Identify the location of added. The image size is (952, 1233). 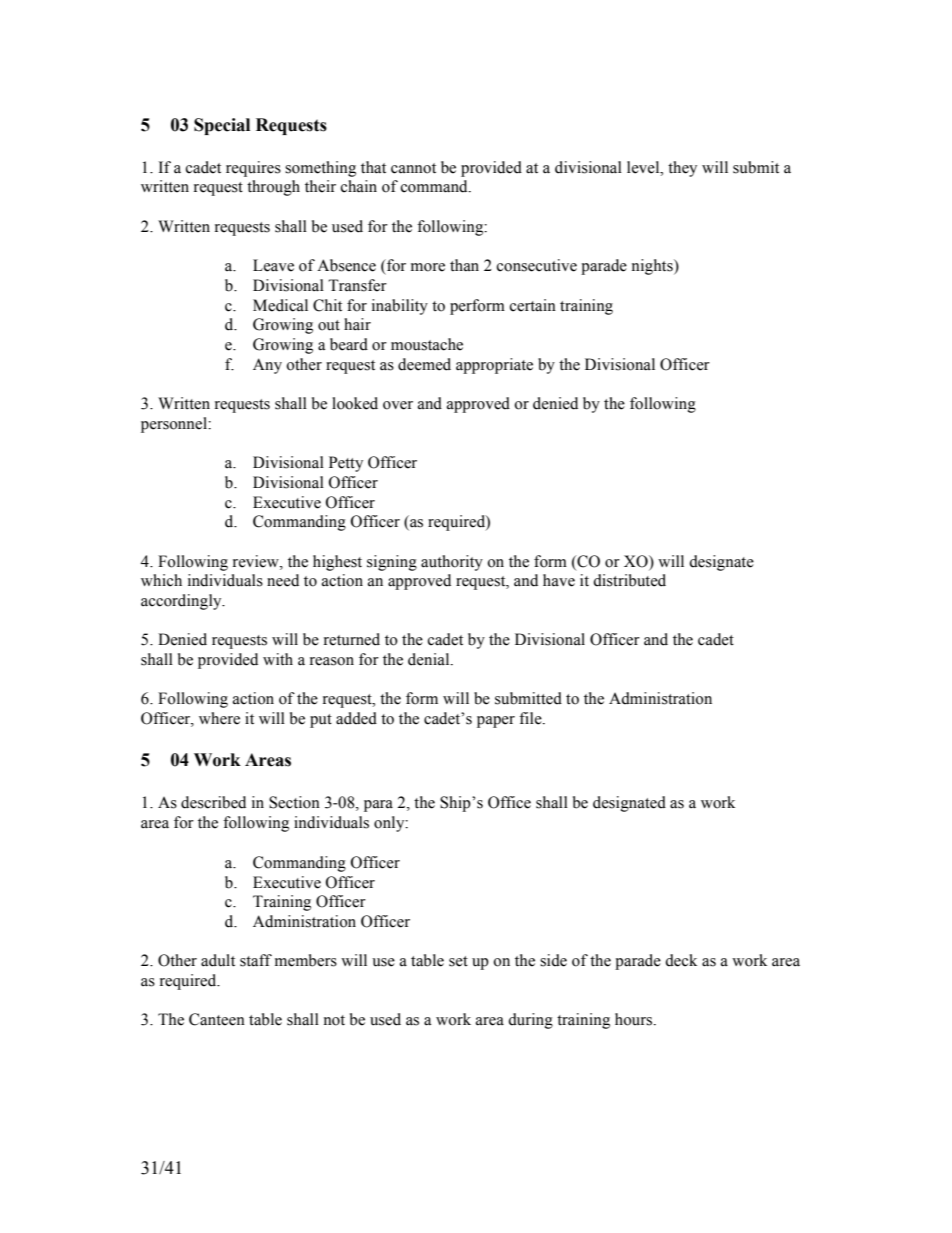
(356, 718).
